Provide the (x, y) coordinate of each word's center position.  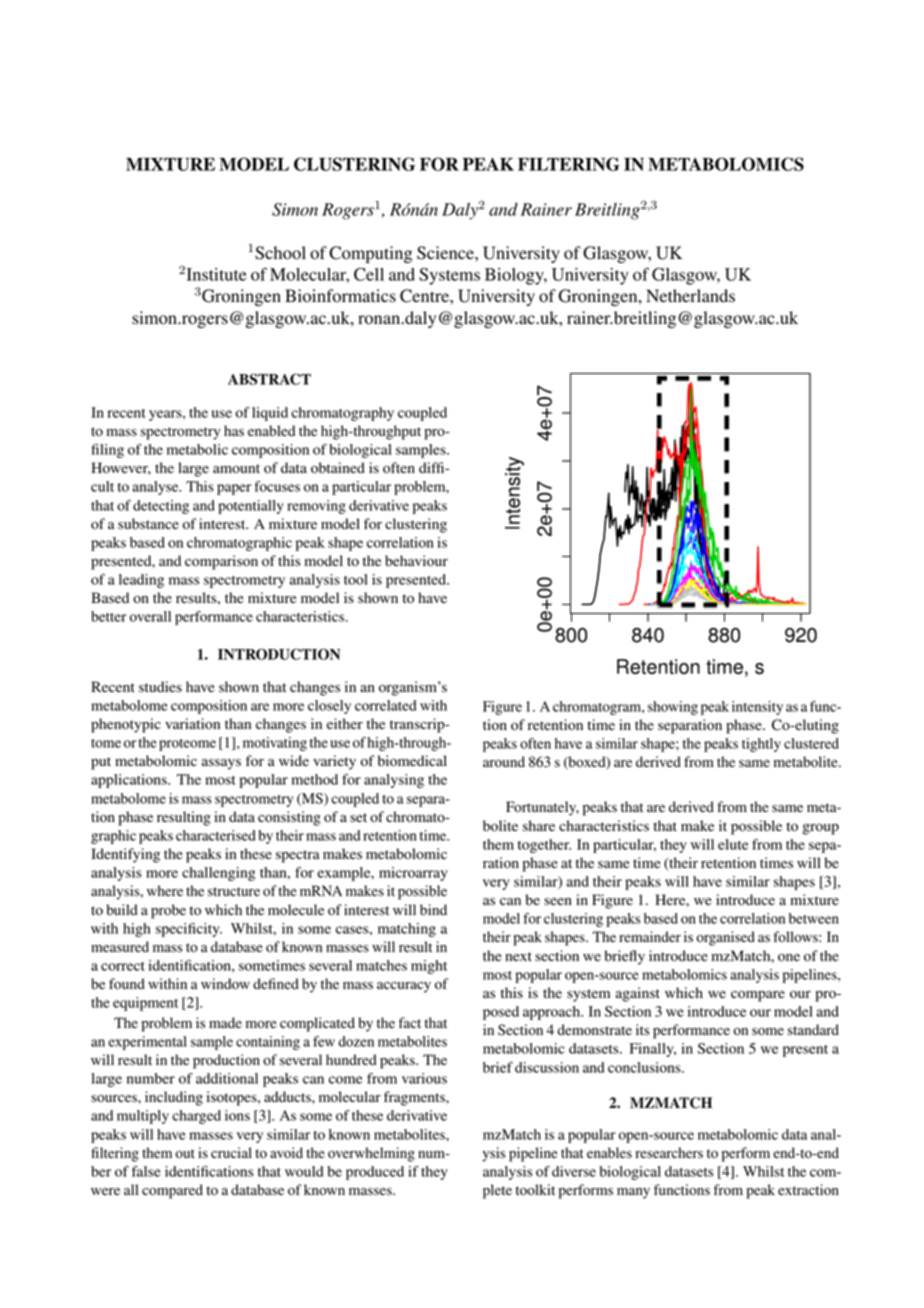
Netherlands (690, 296)
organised (726, 938)
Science (446, 253)
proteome (187, 745)
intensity (757, 708)
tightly (761, 745)
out (185, 1154)
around (504, 762)
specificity (189, 930)
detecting (161, 507)
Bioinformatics (340, 296)
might (429, 967)
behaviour (416, 561)
